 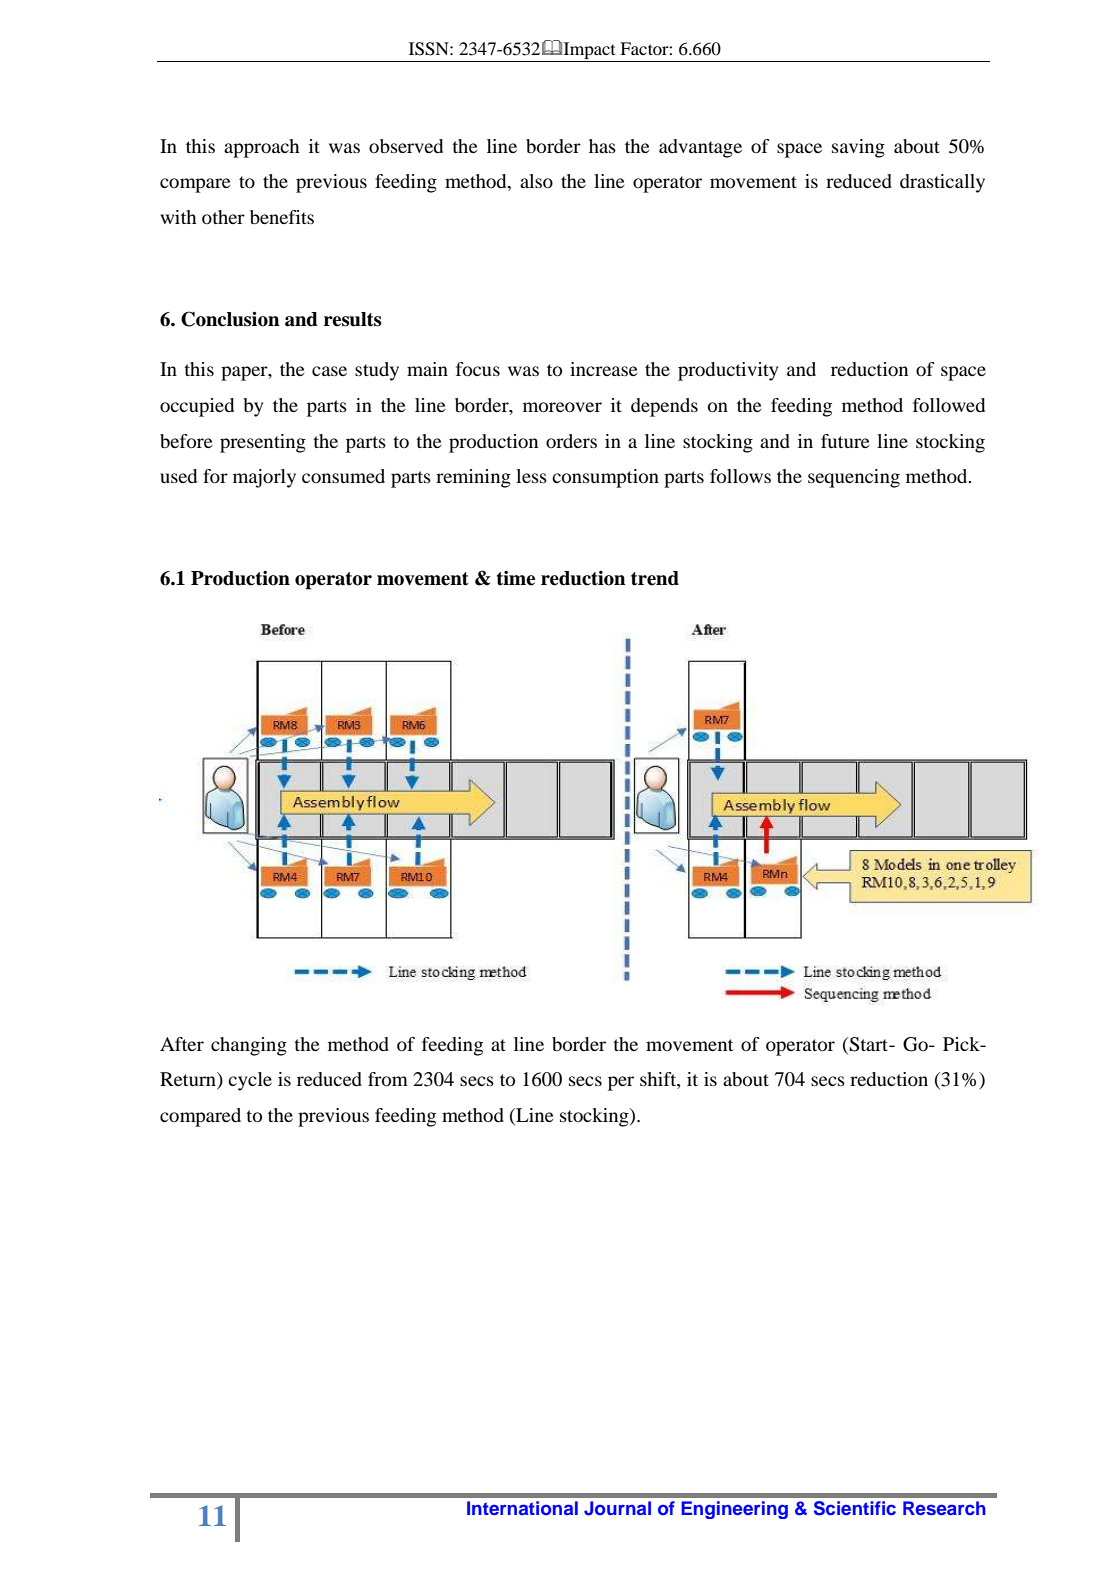 I want to click on Journal, so click(x=617, y=1508).
